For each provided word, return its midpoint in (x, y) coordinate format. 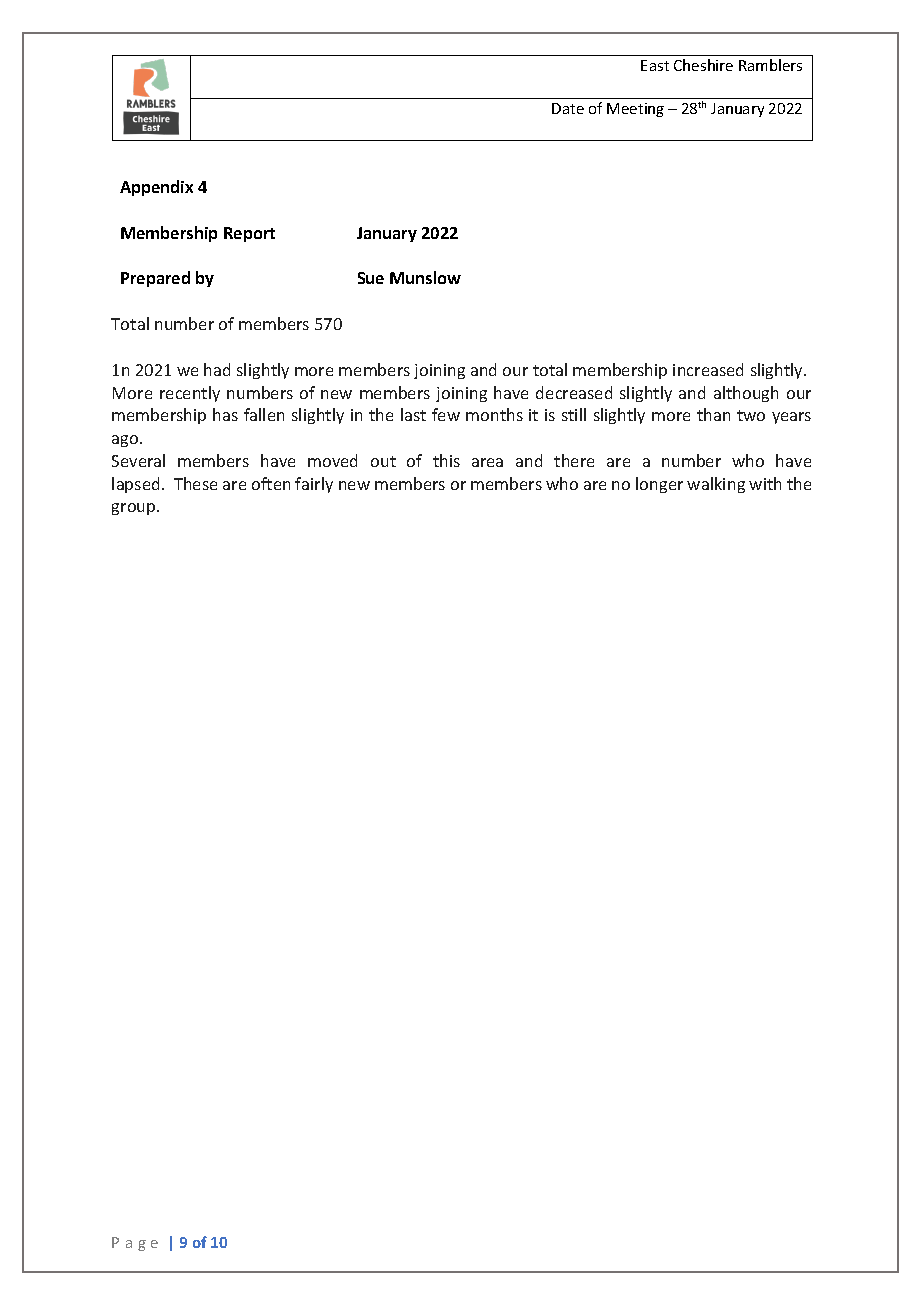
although (746, 394)
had (217, 369)
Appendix (156, 188)
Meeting (635, 110)
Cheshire (703, 65)
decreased (574, 392)
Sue (371, 278)
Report (249, 234)
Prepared (155, 279)
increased (708, 369)
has (225, 414)
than (713, 414)
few (446, 414)
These (195, 483)
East (655, 65)
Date (568, 108)
